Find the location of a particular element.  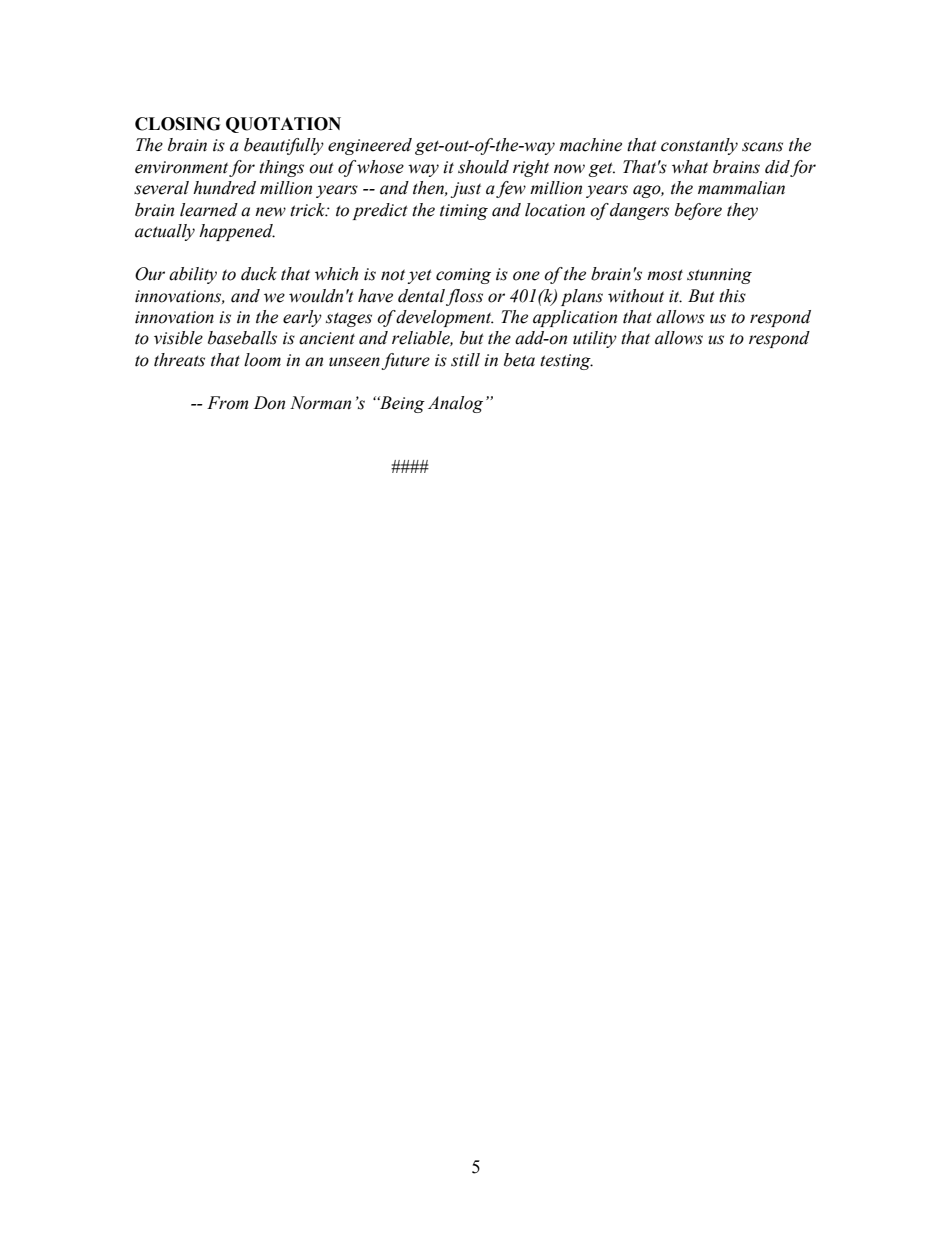

CLOSING is located at coordinates (177, 124).
